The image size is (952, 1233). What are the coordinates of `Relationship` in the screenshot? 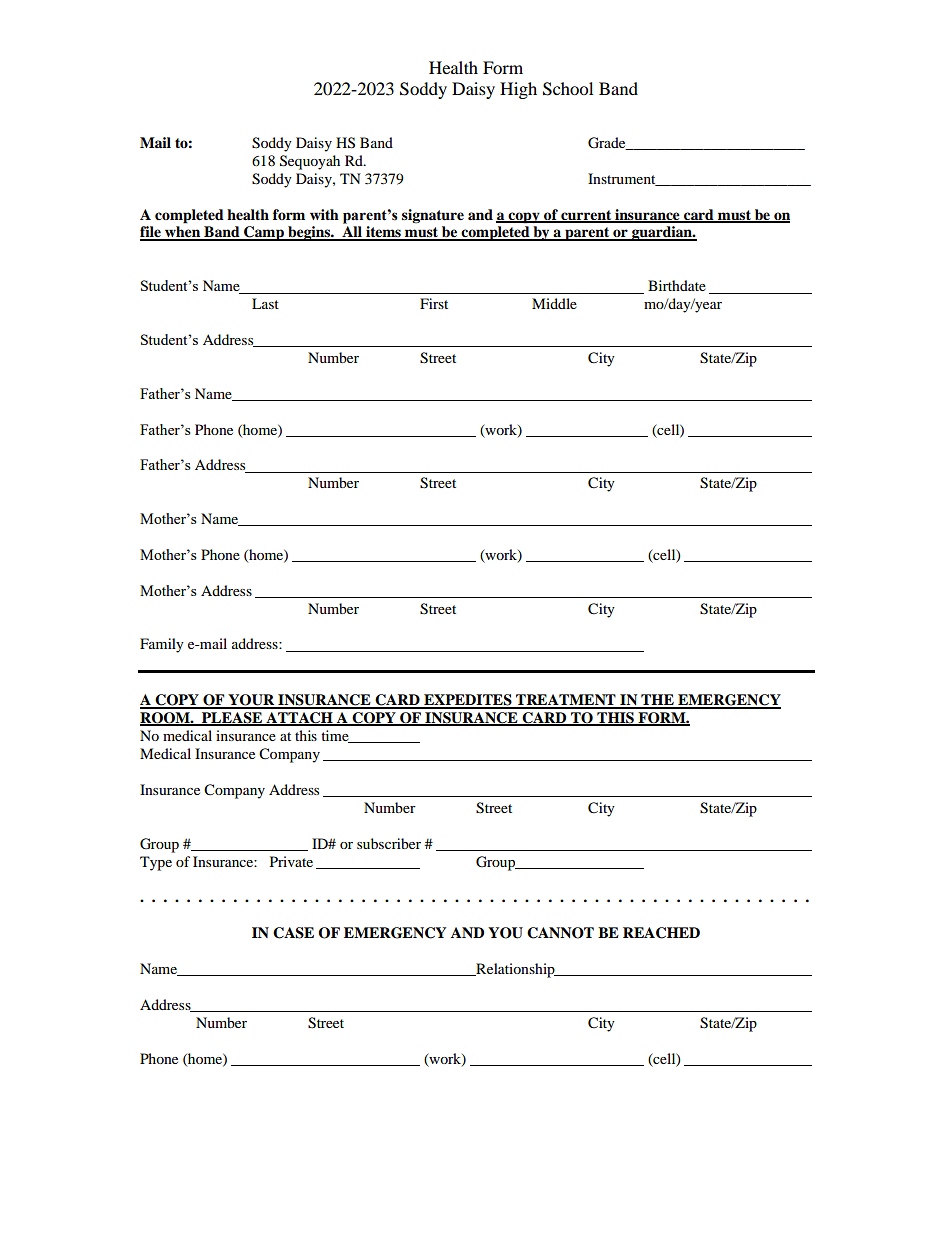 It's located at (515, 970).
